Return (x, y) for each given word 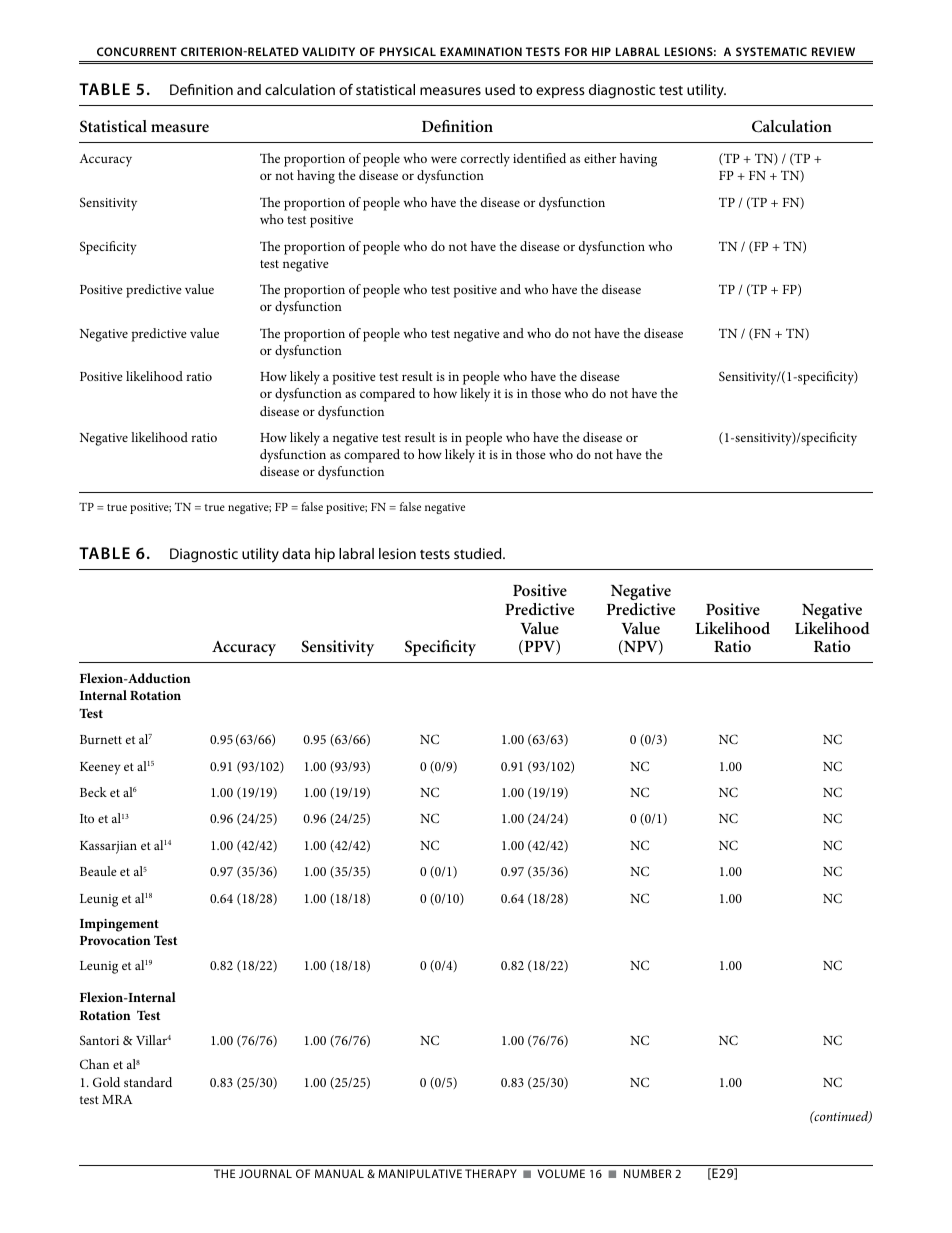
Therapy (491, 1173)
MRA (117, 1099)
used (500, 89)
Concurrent (137, 51)
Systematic (771, 51)
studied (479, 553)
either (600, 158)
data (296, 553)
